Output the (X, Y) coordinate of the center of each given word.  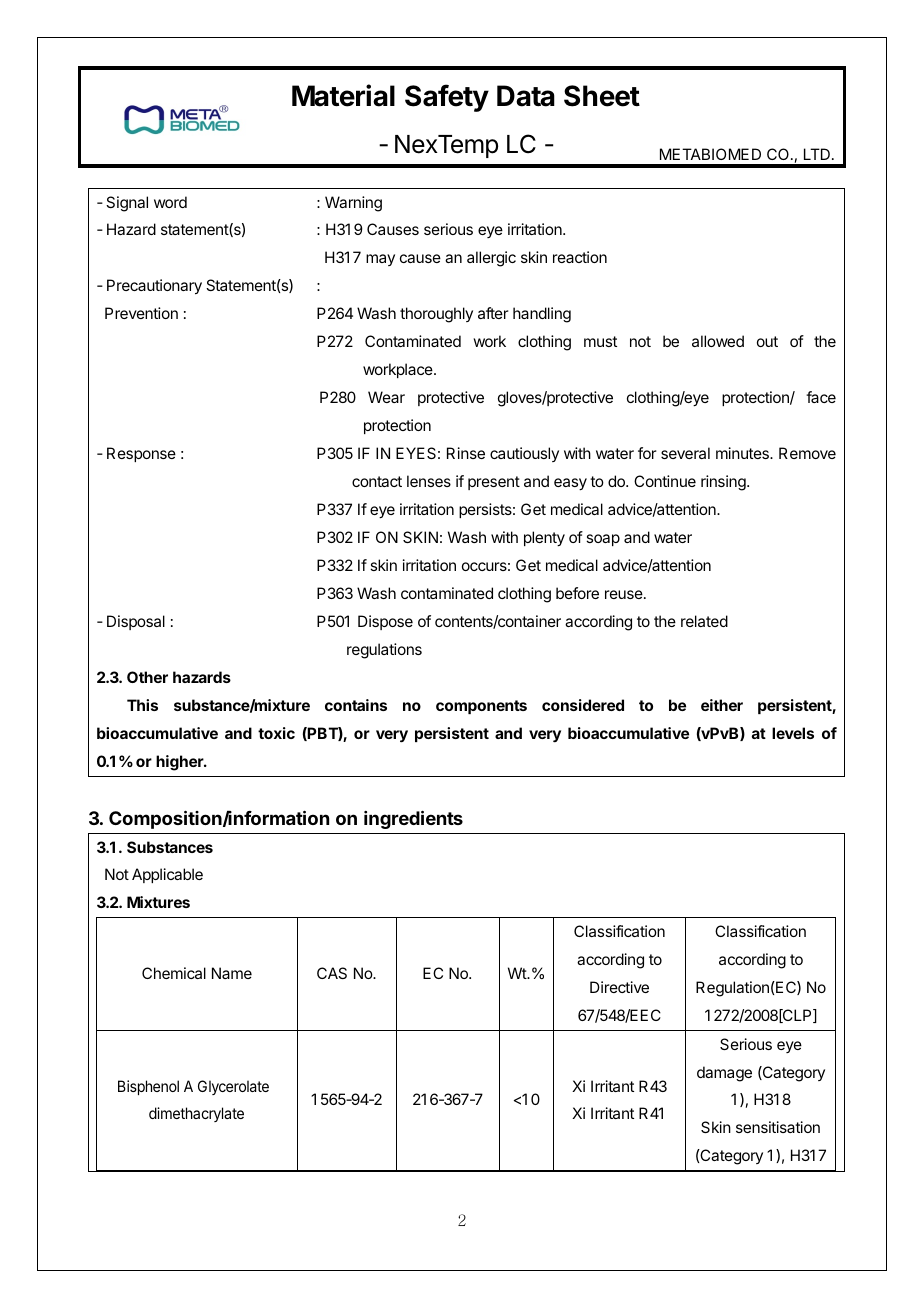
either (722, 705)
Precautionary (154, 287)
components (481, 707)
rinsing (724, 483)
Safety (447, 98)
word (170, 202)
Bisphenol (148, 1087)
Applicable (167, 875)
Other (147, 677)
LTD (817, 154)
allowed (718, 341)
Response (141, 454)
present (494, 483)
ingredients (413, 819)
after (493, 313)
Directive (619, 987)
